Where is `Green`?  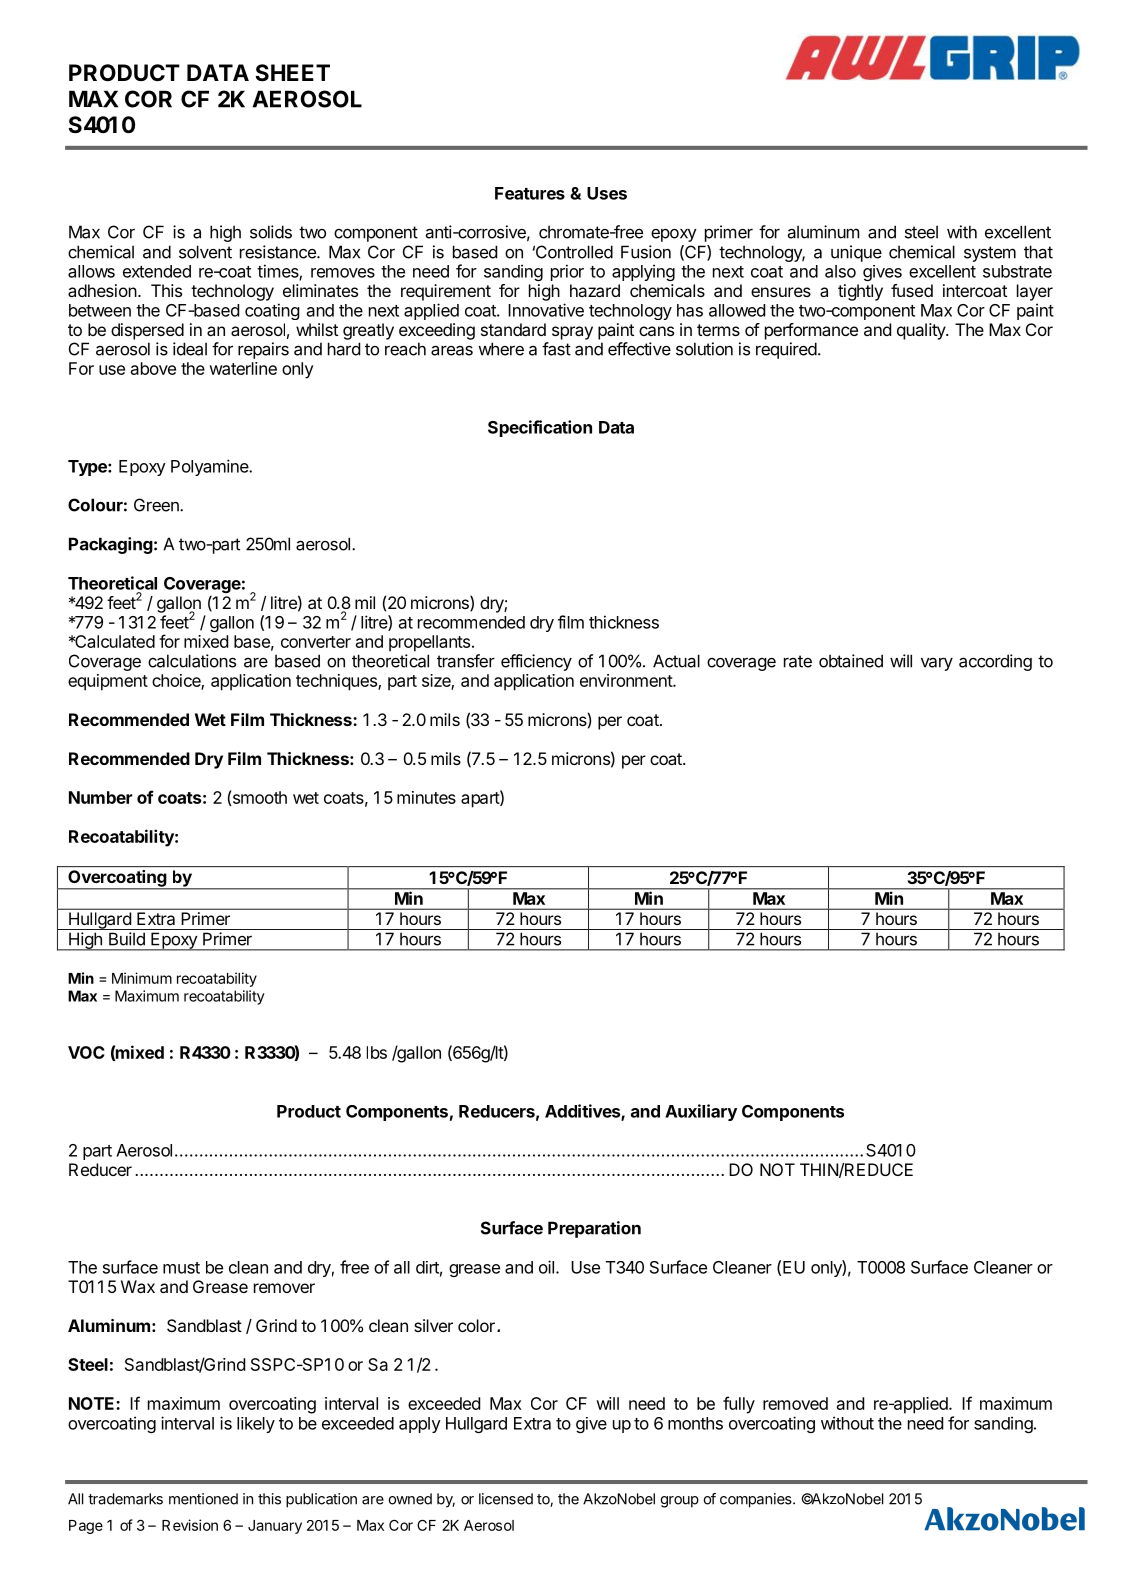
Green is located at coordinates (157, 505).
